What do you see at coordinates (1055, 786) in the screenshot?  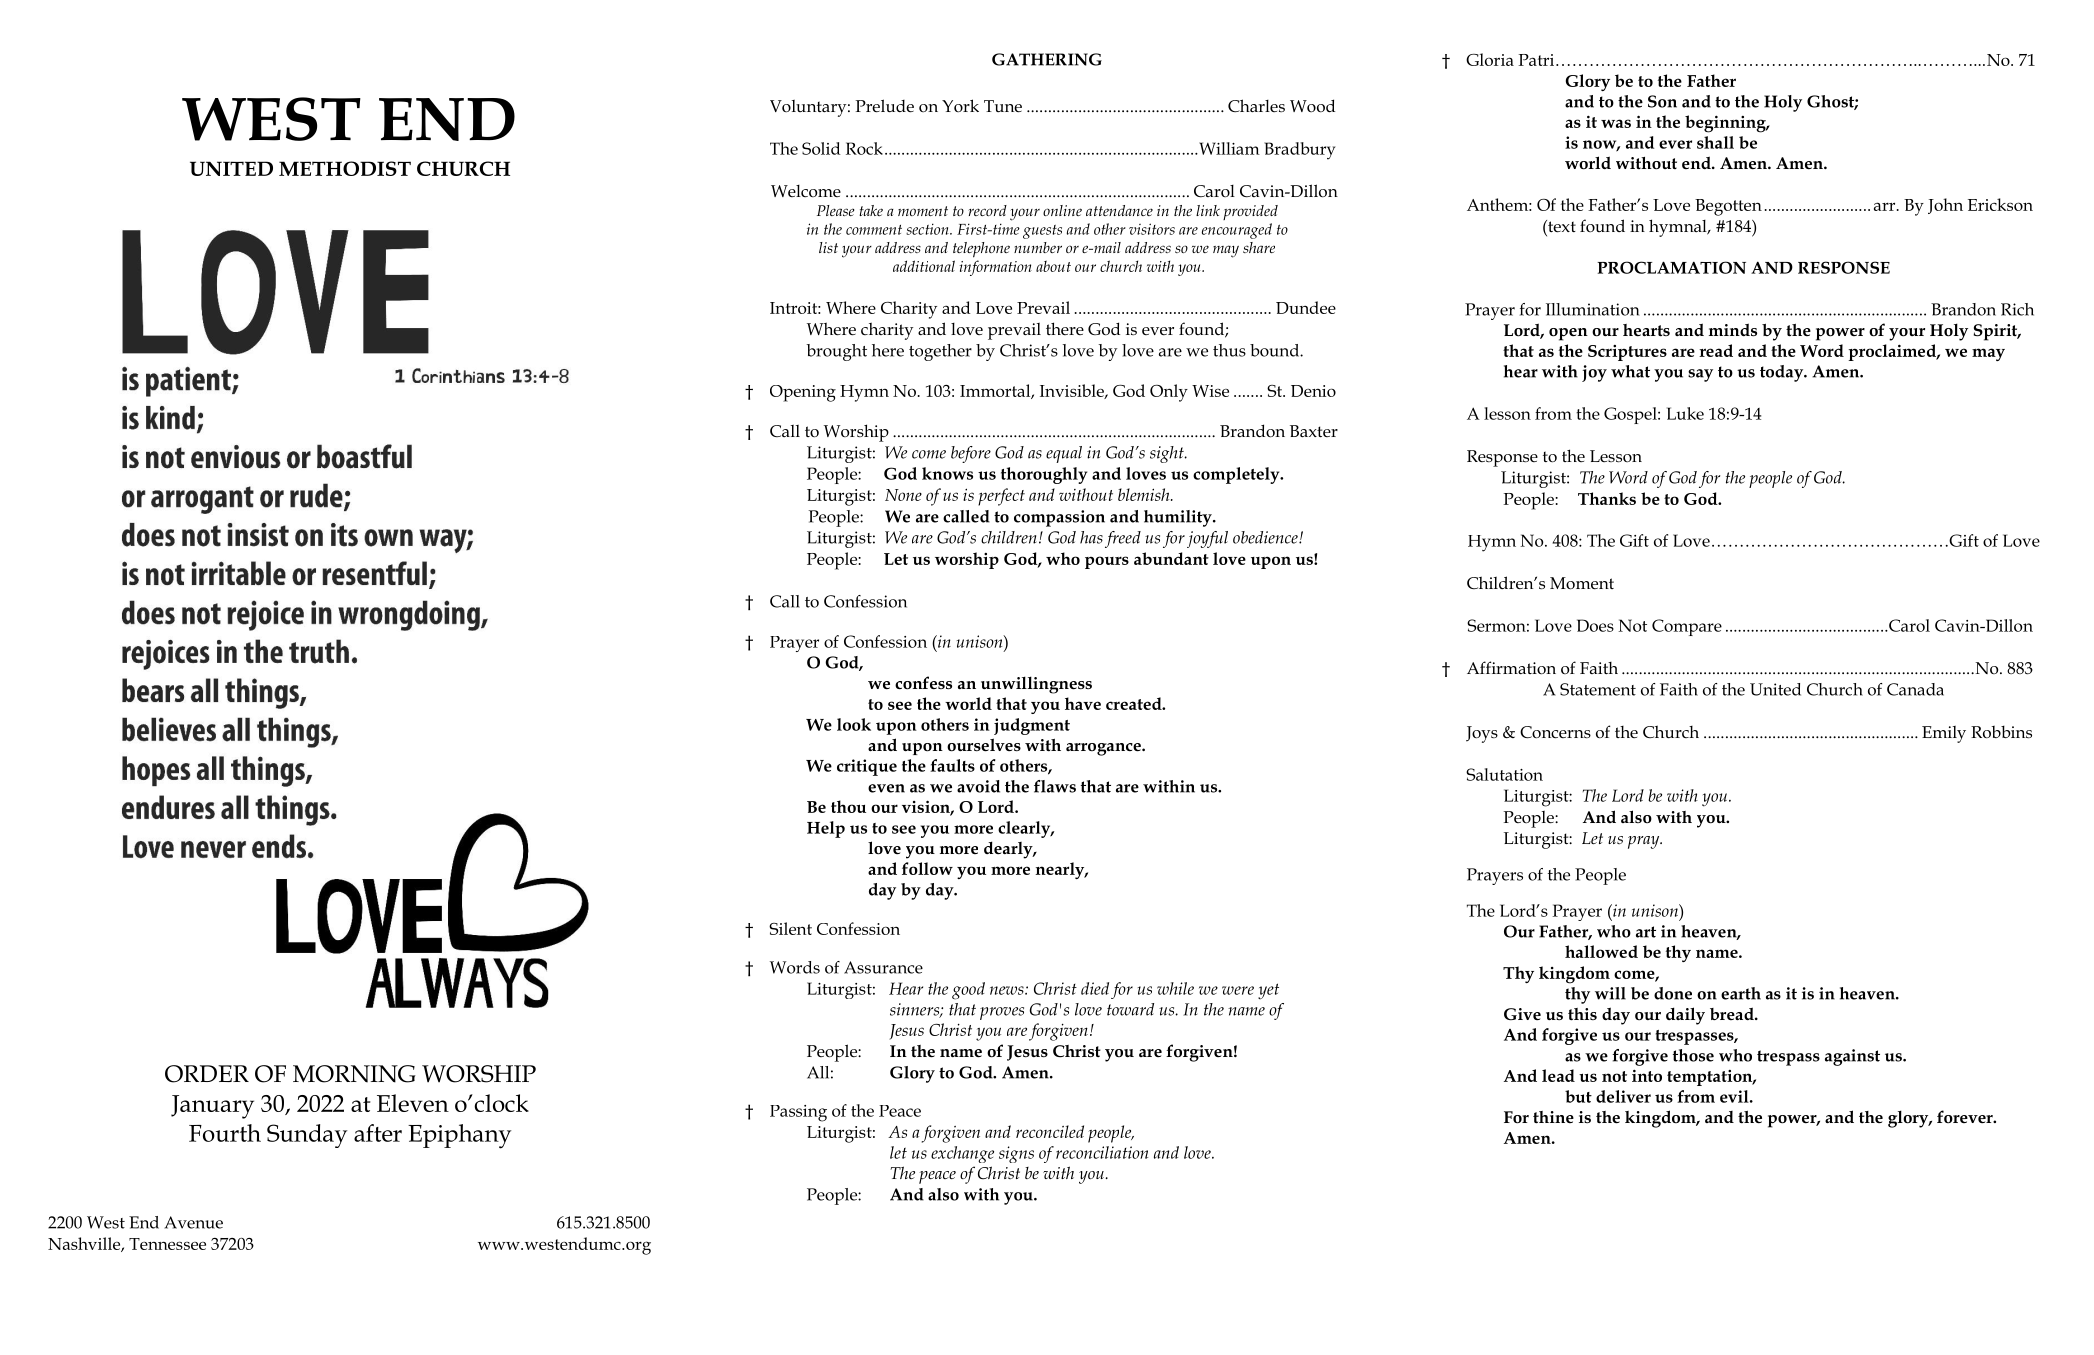 I see `flaws` at bounding box center [1055, 786].
